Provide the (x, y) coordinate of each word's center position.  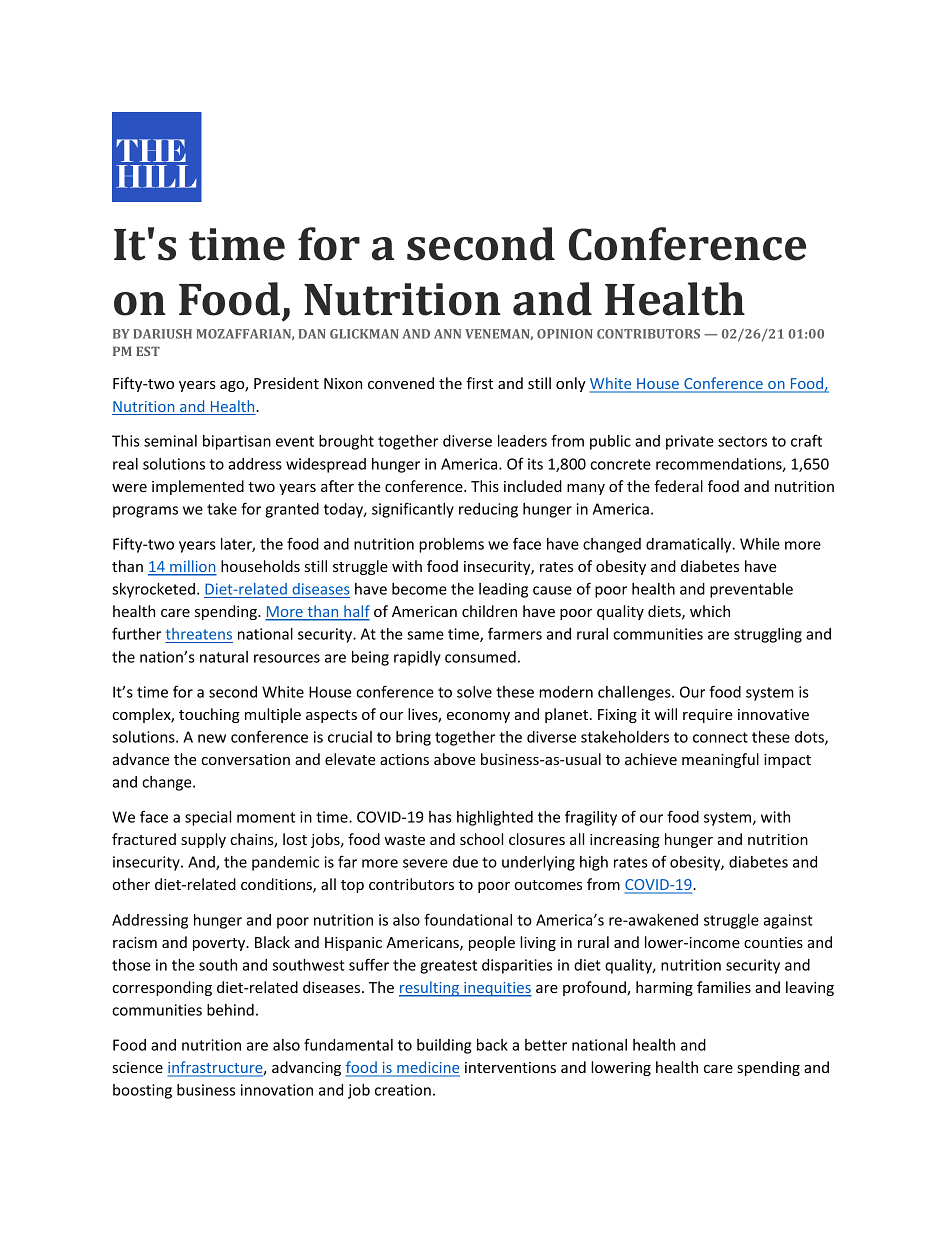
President (286, 383)
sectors (742, 441)
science (138, 1067)
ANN (447, 334)
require (708, 716)
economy (478, 717)
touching (209, 715)
